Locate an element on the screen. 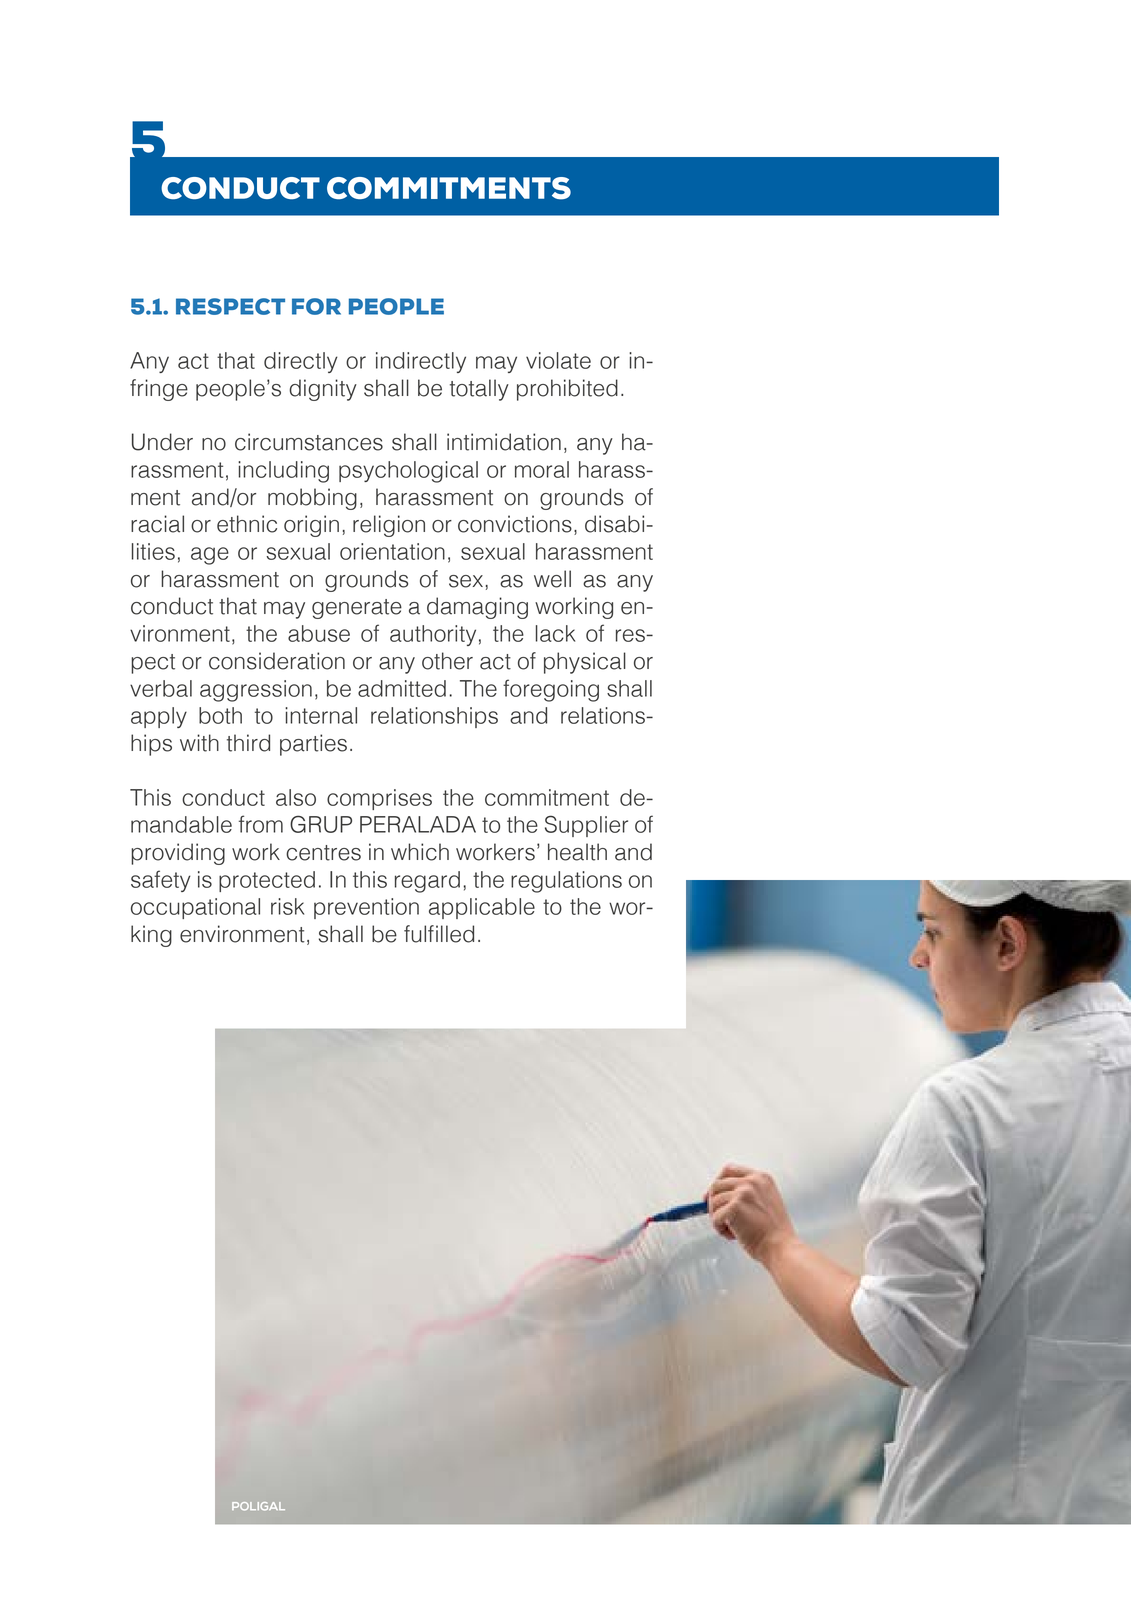 This screenshot has width=1131, height=1599. foregoing is located at coordinates (551, 690).
